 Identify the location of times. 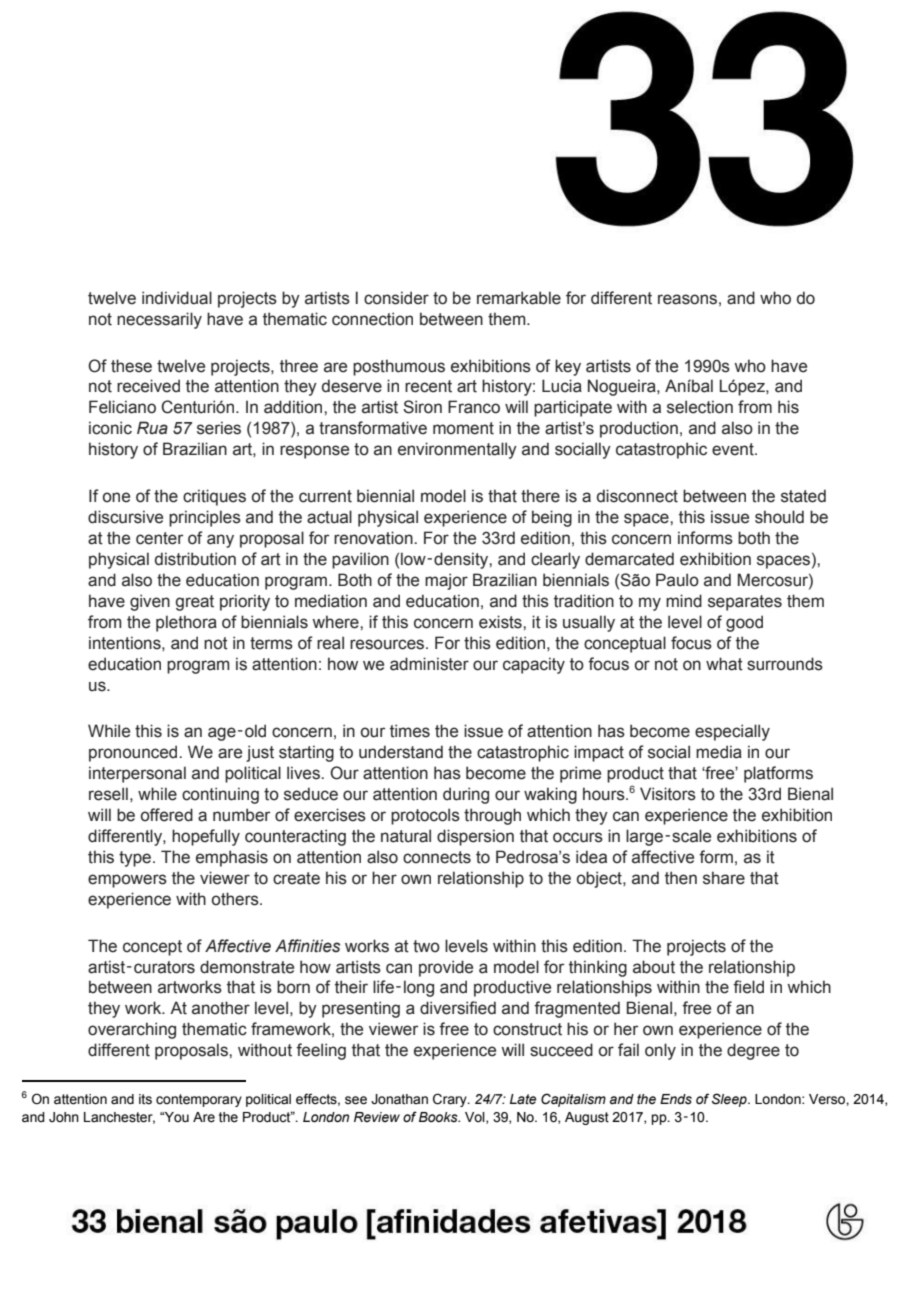
(410, 731).
